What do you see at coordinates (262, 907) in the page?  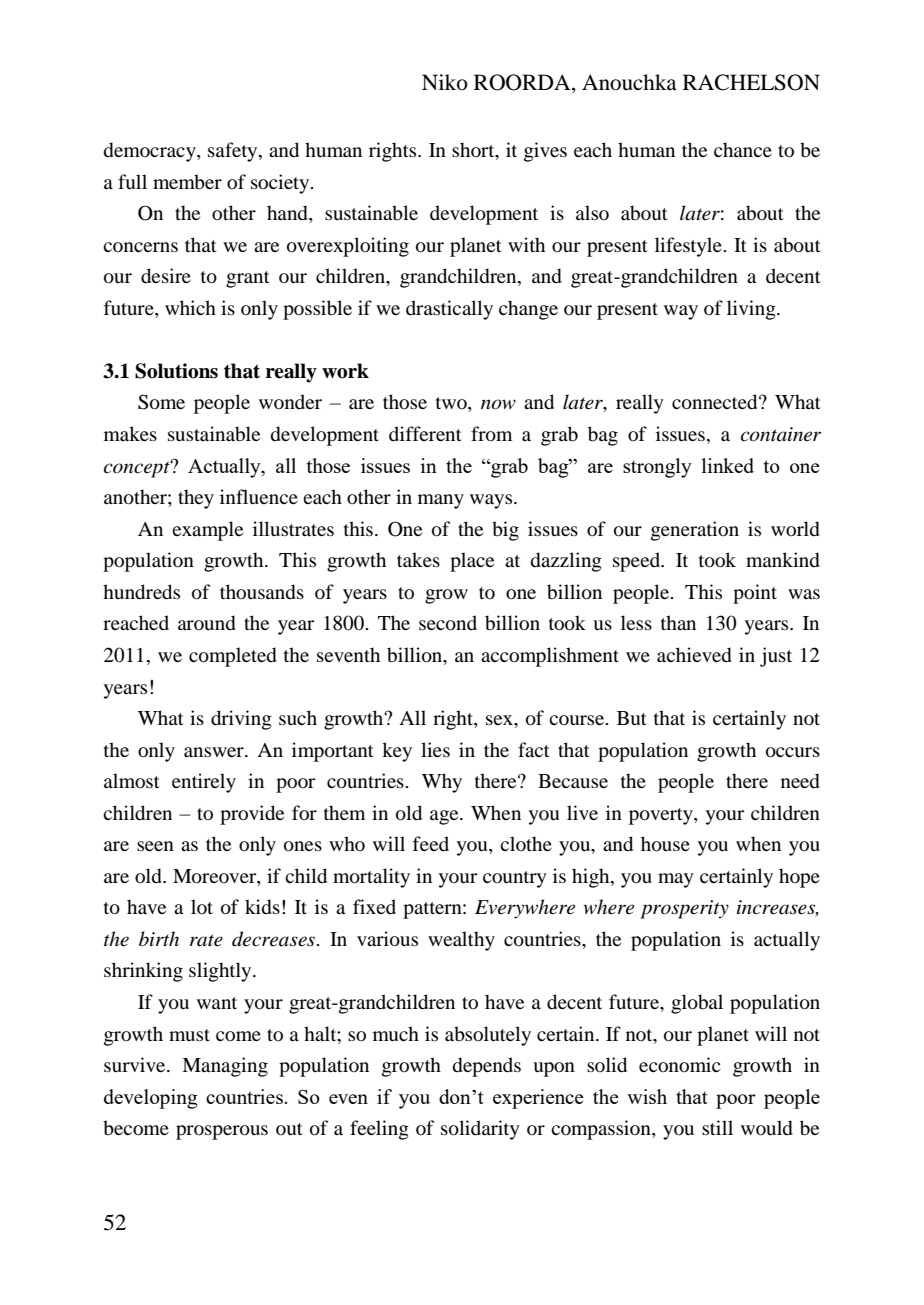 I see `kids` at bounding box center [262, 907].
